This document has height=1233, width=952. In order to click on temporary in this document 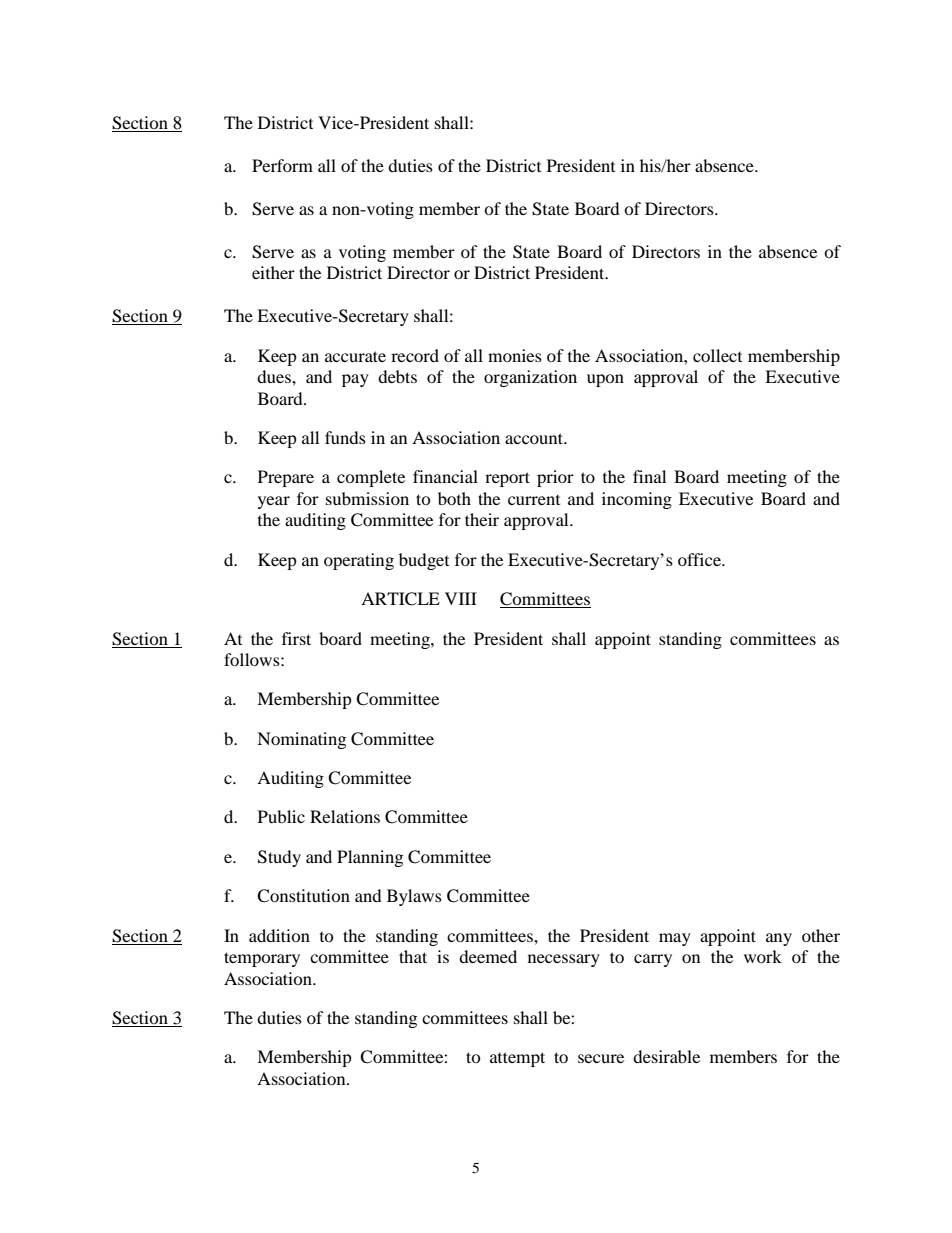, I will do `click(262, 959)`.
